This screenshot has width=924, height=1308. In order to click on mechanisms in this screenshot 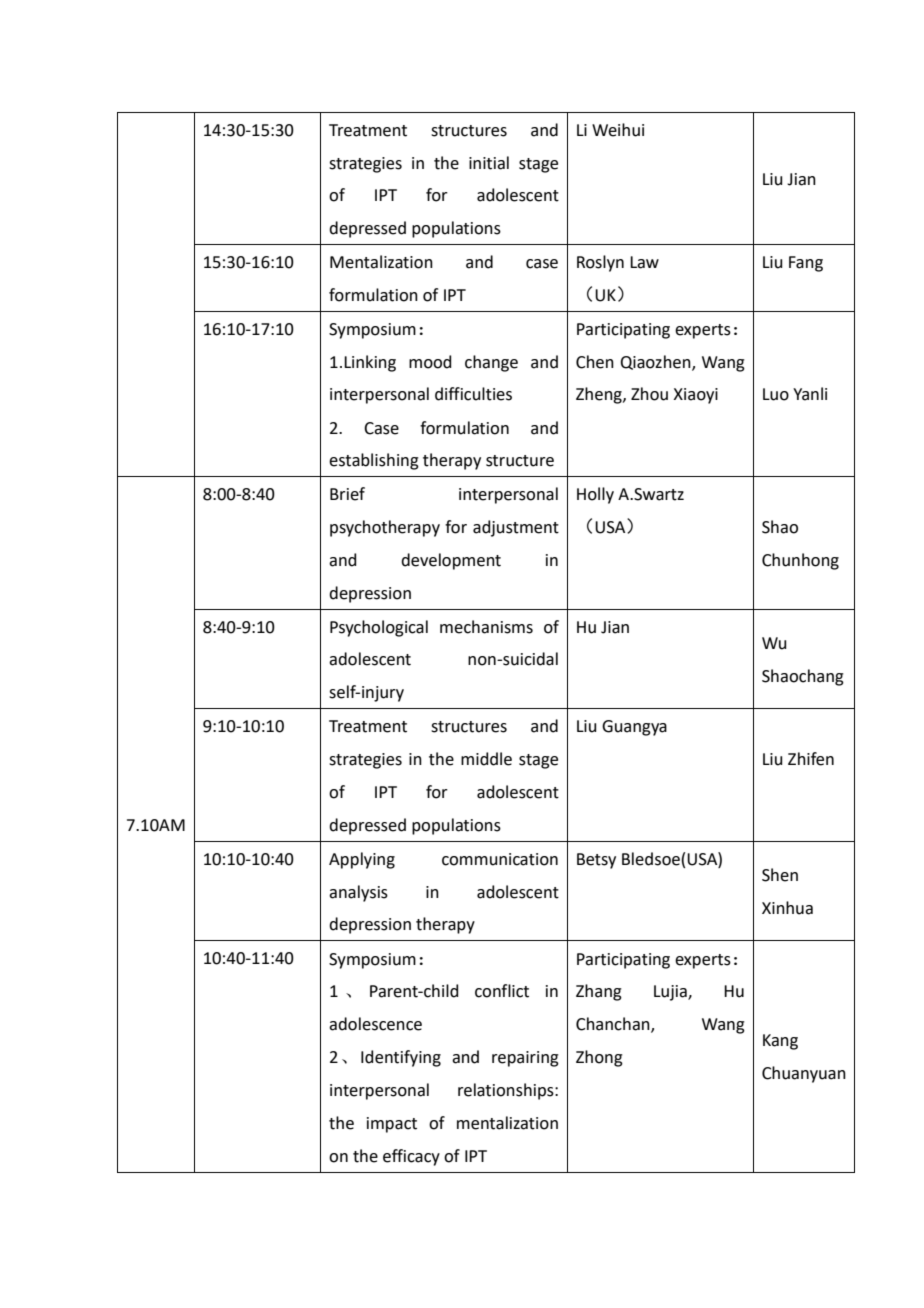, I will do `click(486, 627)`.
